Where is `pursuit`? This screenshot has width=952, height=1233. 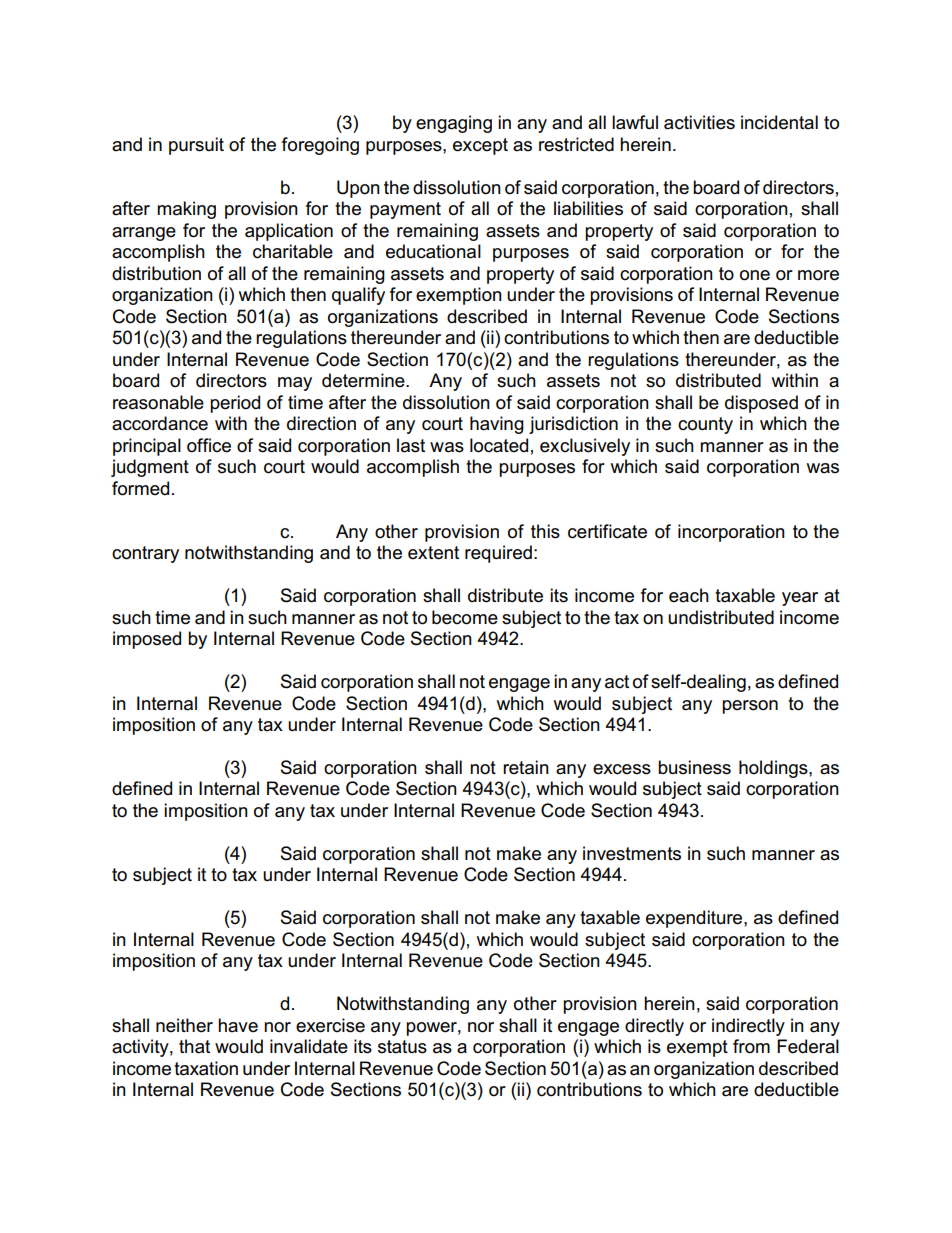 pursuit is located at coordinates (196, 146).
